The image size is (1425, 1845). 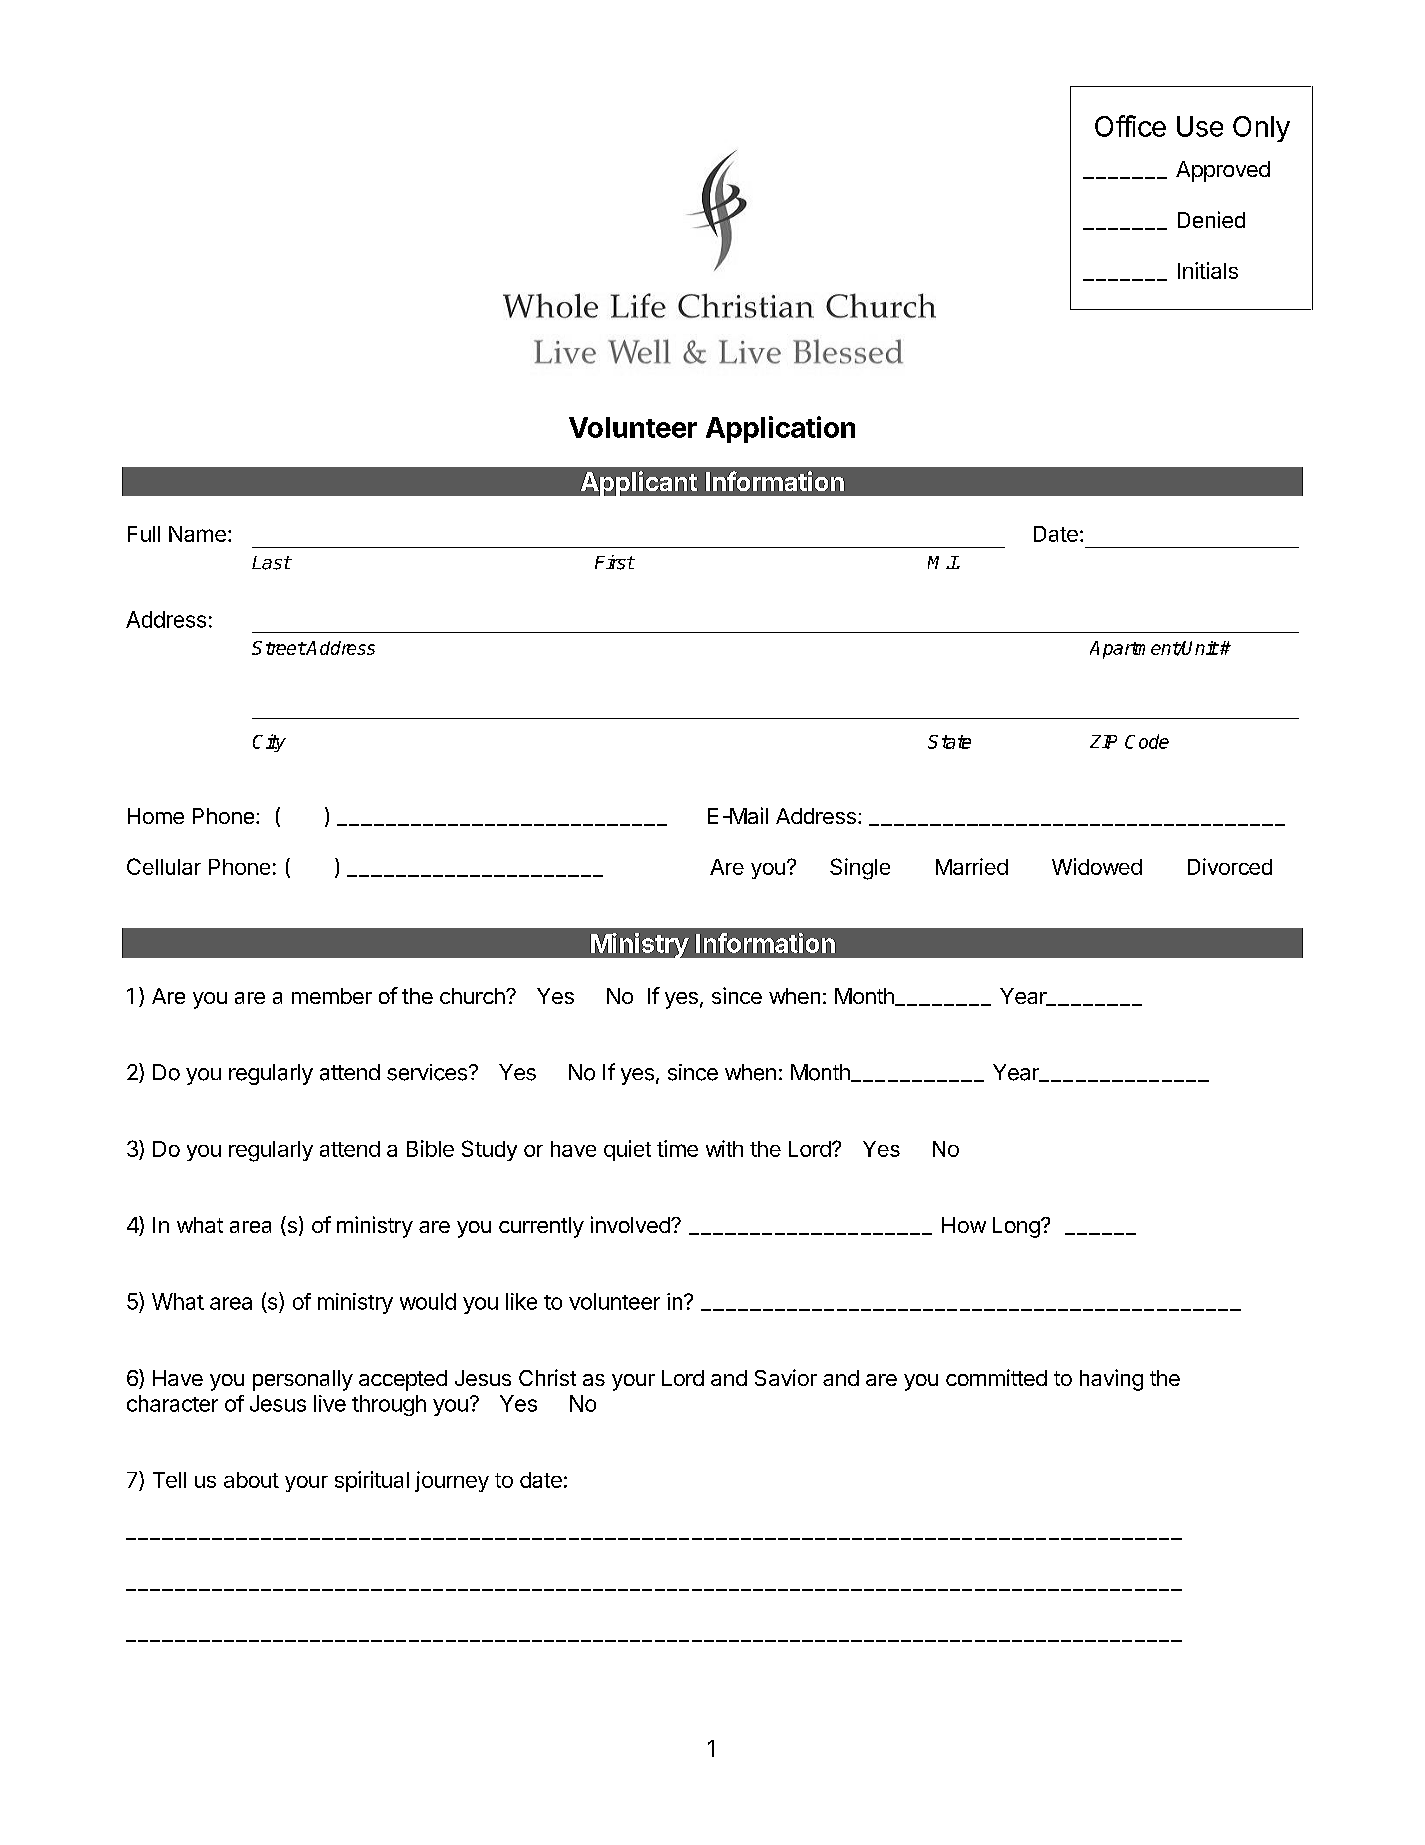 I want to click on Single, so click(x=860, y=869).
